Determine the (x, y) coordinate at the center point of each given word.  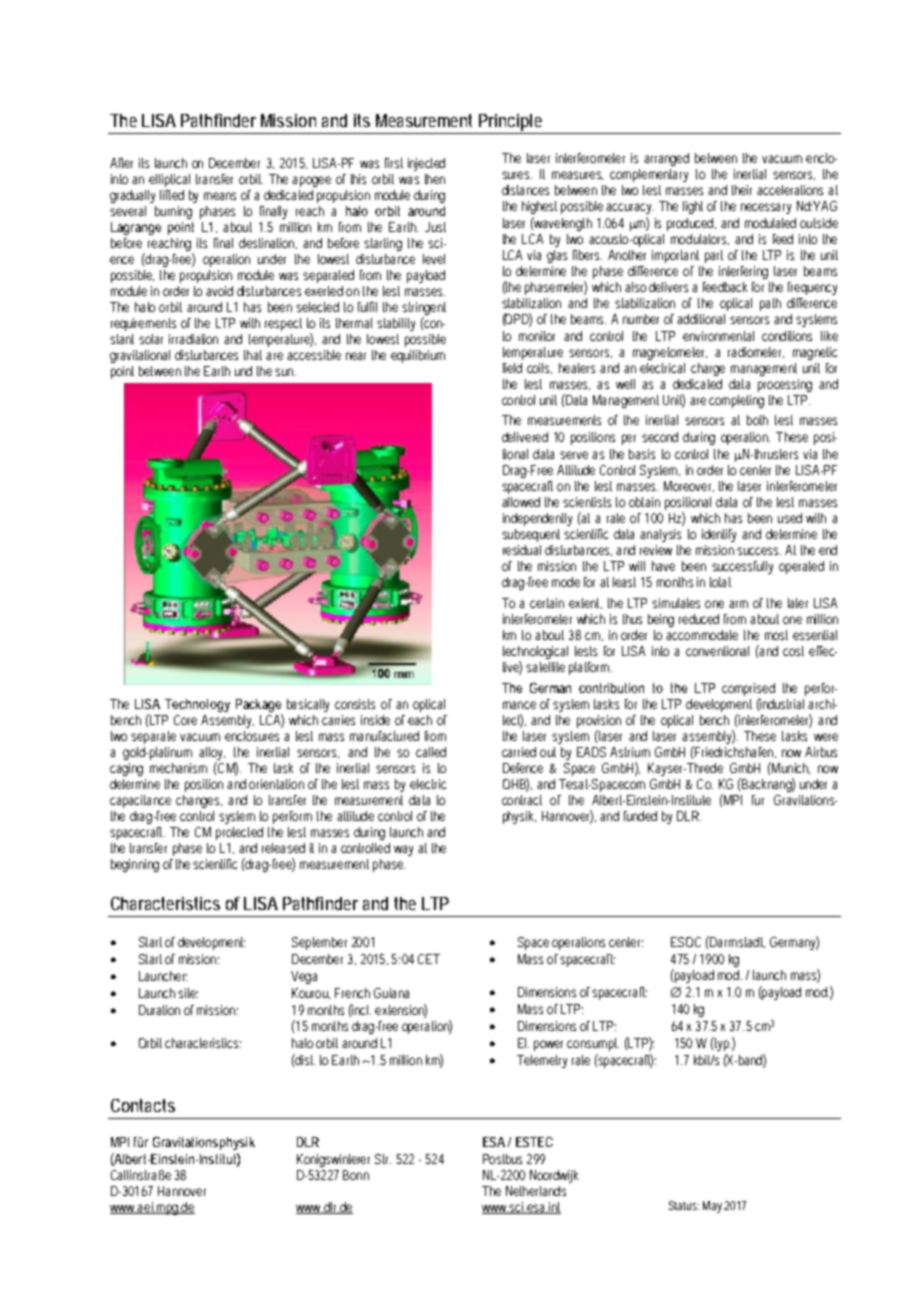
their (742, 190)
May (714, 1207)
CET (429, 959)
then (435, 179)
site (188, 993)
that (255, 355)
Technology (197, 705)
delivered (525, 437)
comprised (748, 689)
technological (535, 654)
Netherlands (536, 1191)
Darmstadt (736, 942)
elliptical (169, 180)
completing (736, 401)
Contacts (143, 1105)
